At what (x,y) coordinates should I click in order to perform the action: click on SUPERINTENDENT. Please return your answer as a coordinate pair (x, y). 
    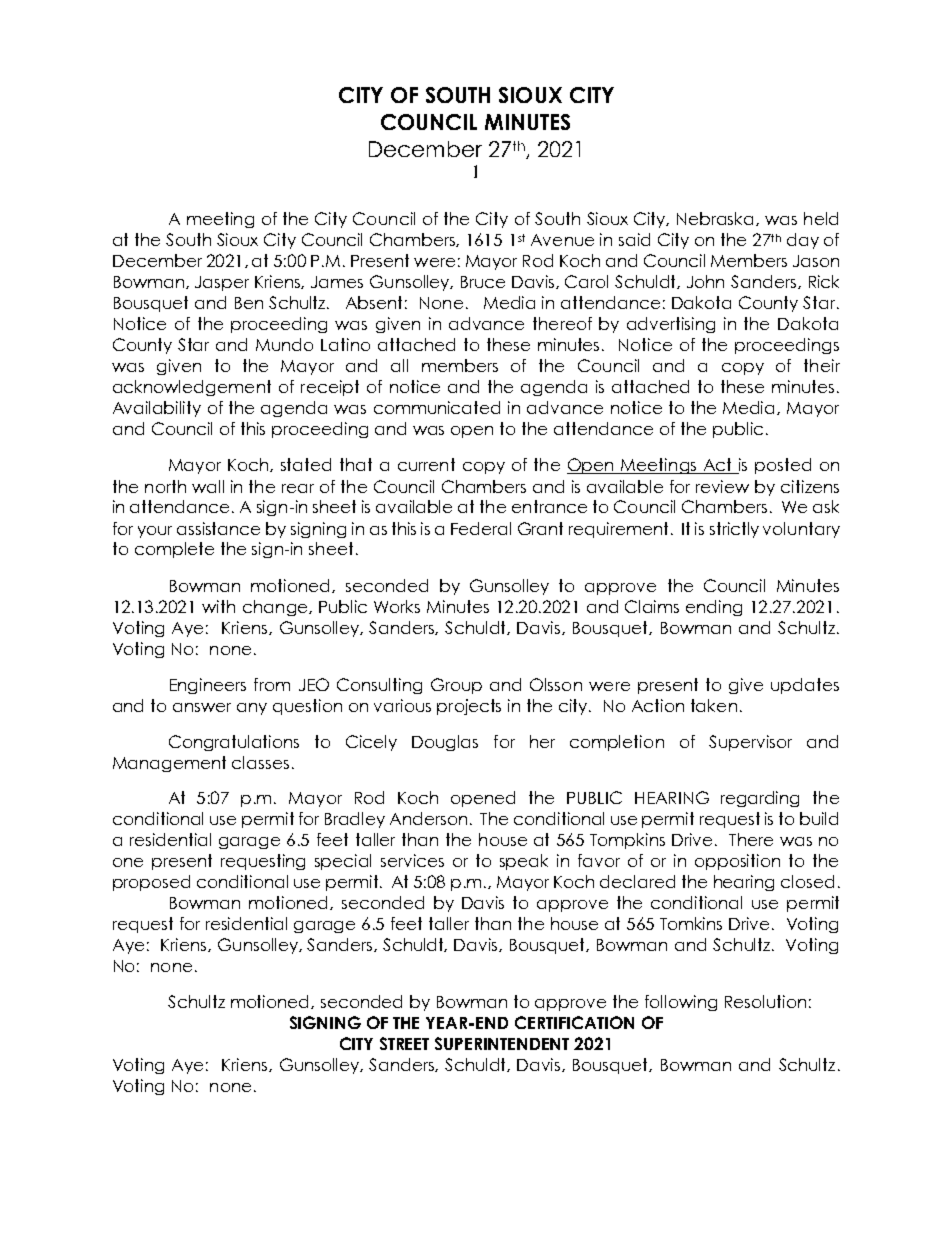
    Looking at the image, I should click on (502, 1043).
